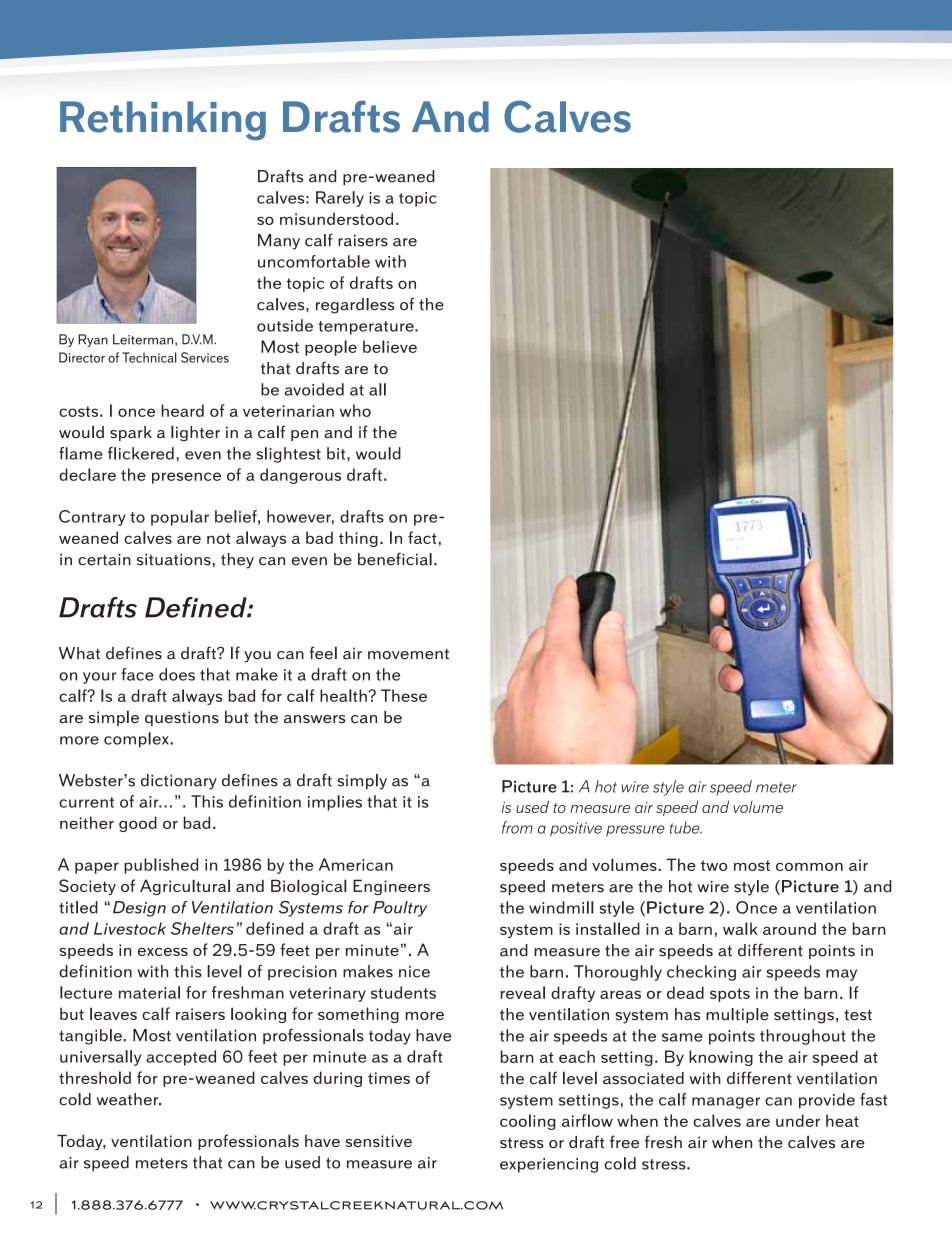  Describe the element at coordinates (181, 1058) in the page. I see `accepted` at that location.
